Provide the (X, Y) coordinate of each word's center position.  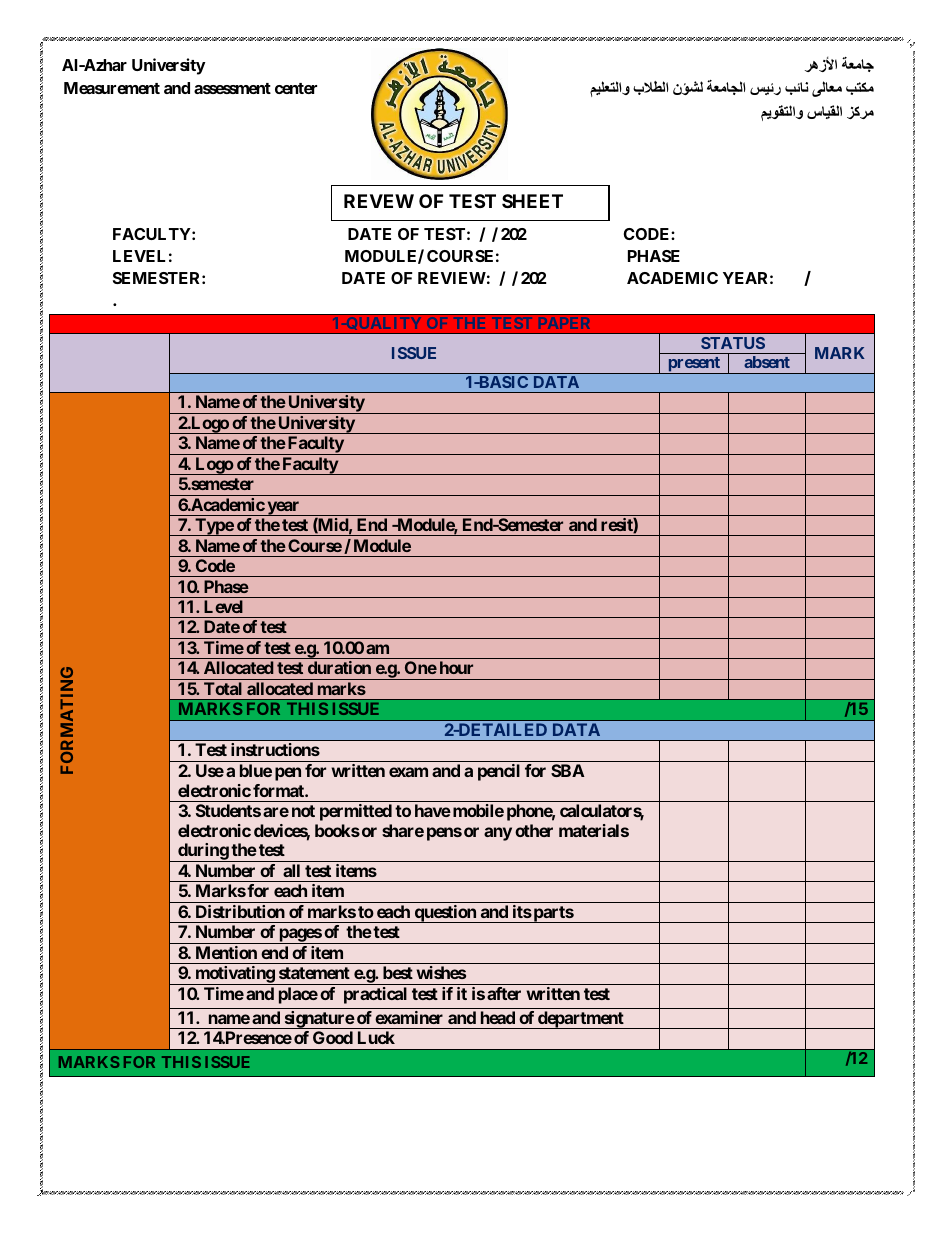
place (298, 995)
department (581, 1020)
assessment (232, 88)
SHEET (532, 201)
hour (456, 667)
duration (339, 667)
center (296, 88)
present (694, 365)
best (398, 972)
